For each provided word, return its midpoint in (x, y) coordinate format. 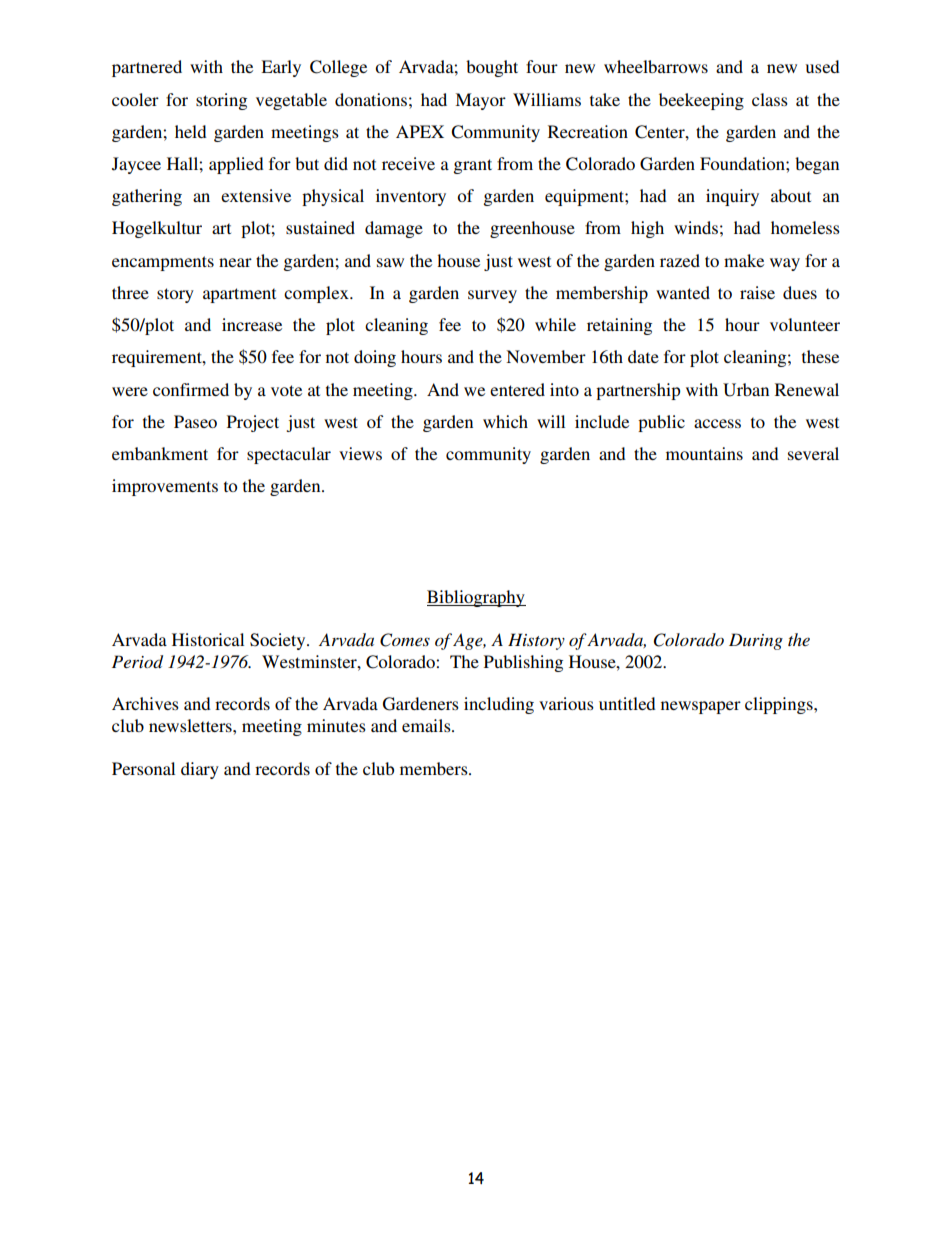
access (717, 423)
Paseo (195, 421)
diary (200, 770)
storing (221, 101)
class (770, 99)
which (505, 421)
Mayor (480, 101)
